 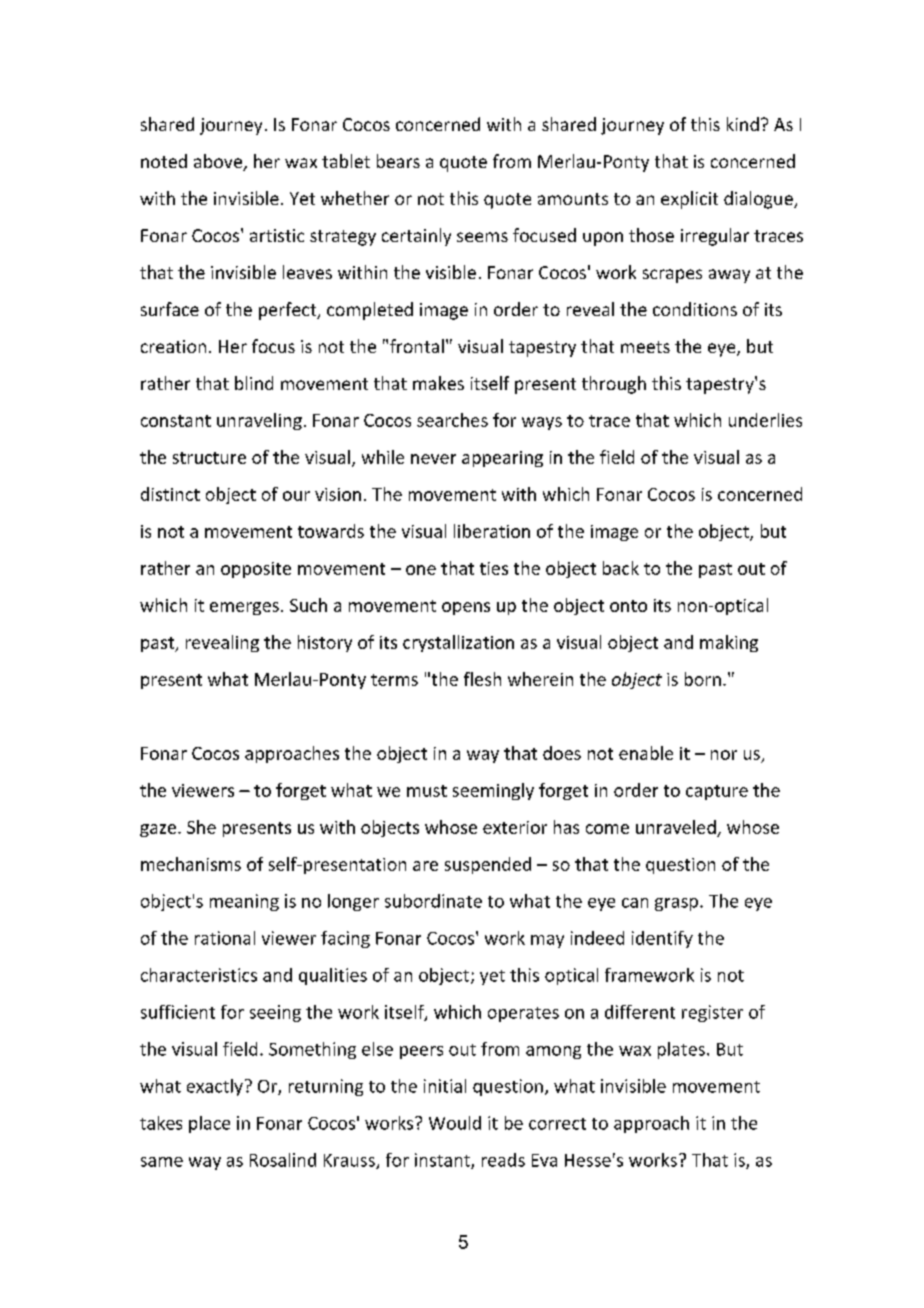 I want to click on above, so click(x=219, y=162).
